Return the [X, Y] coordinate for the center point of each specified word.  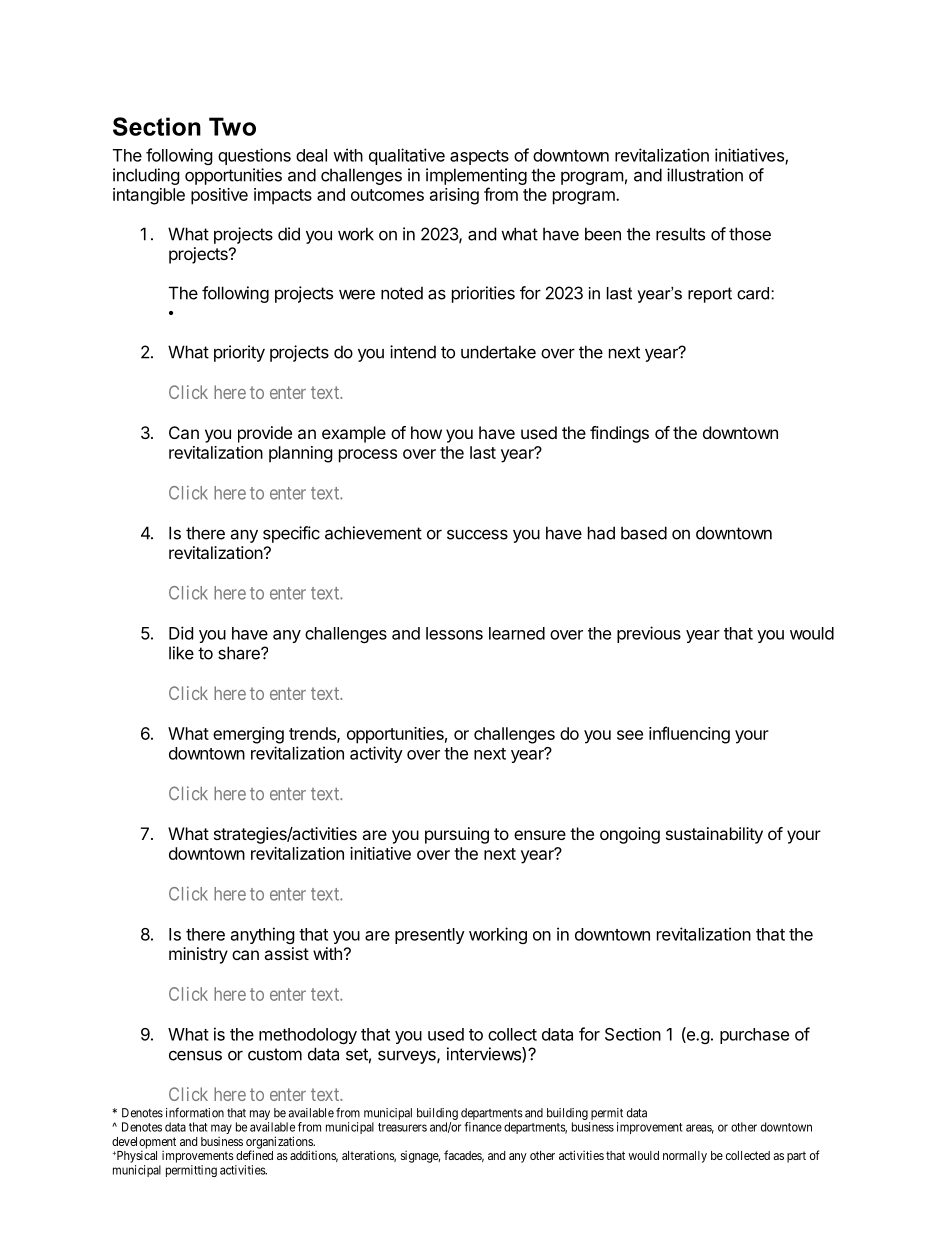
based [644, 533]
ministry [198, 955]
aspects [479, 157]
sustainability [714, 835]
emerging [248, 735]
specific [291, 534]
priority [239, 353]
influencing [689, 735]
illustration [705, 175]
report [710, 295]
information [195, 1113]
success [477, 534]
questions [254, 156]
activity [376, 754]
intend [413, 352]
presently [430, 936]
